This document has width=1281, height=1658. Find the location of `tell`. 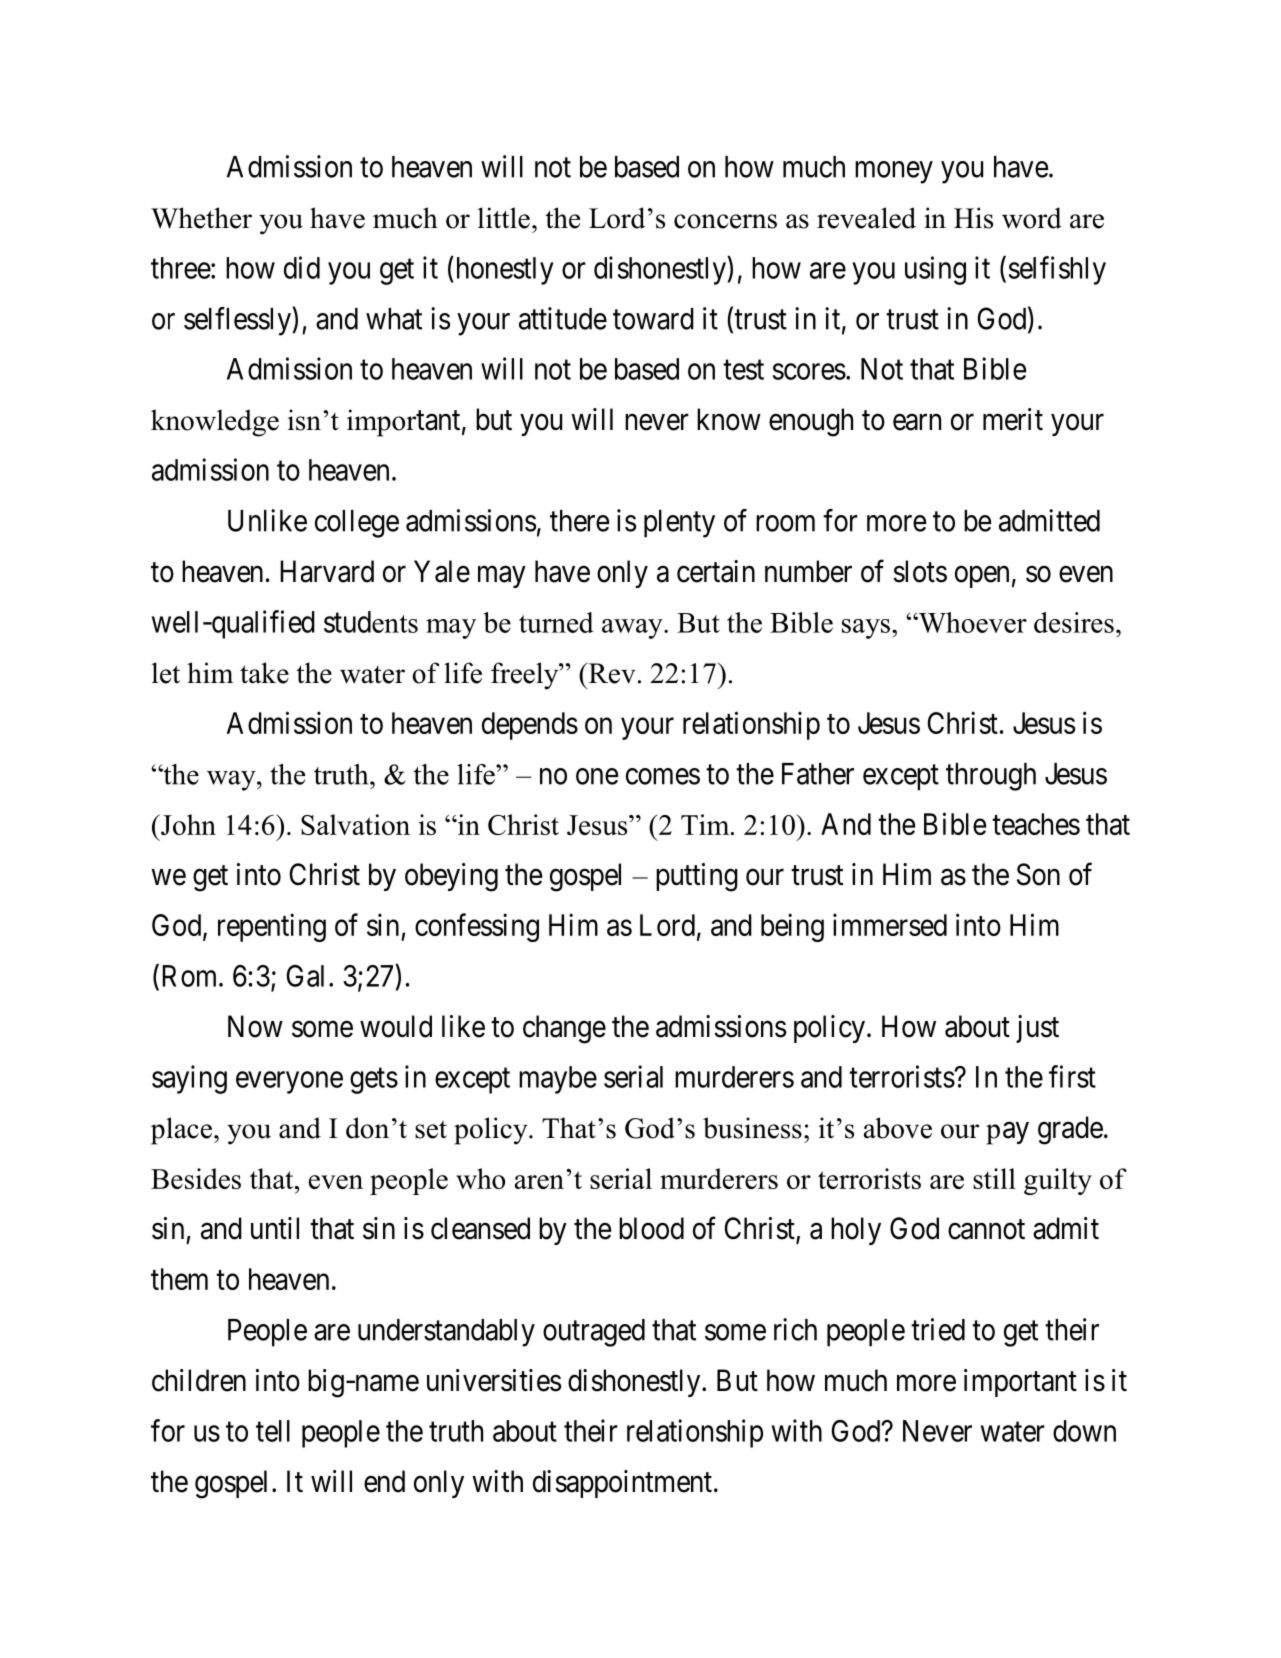

tell is located at coordinates (273, 1431).
